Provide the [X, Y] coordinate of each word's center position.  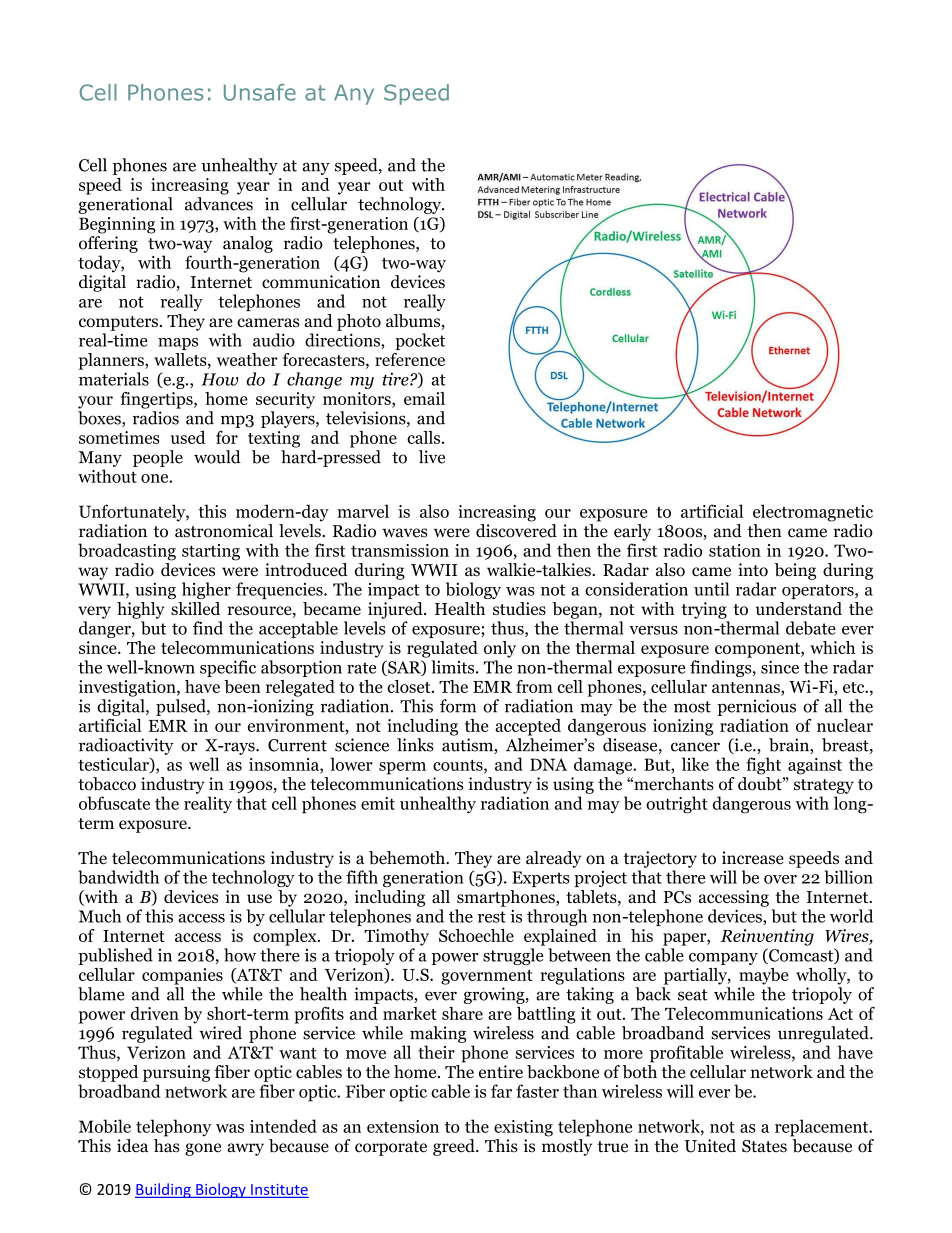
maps [178, 344]
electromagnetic [813, 513]
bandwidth [118, 877]
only [500, 649]
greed [455, 1147]
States [764, 1146]
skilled [195, 608]
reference [410, 359]
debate [811, 628]
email [424, 398]
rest [492, 917]
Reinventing [767, 937]
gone [203, 1149]
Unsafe [260, 92]
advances [219, 204]
